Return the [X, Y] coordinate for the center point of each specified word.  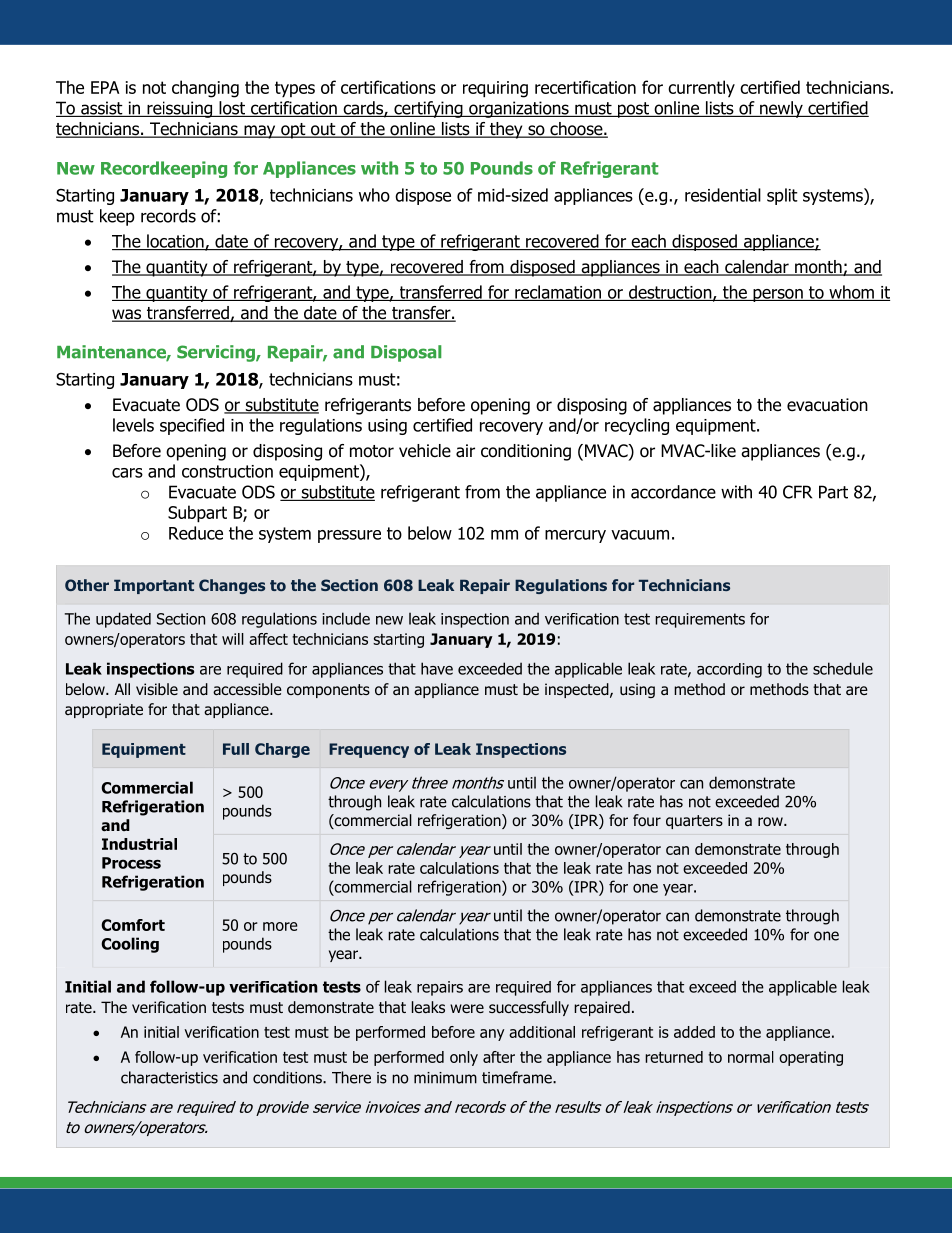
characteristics [169, 1077]
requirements [700, 620]
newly [781, 109]
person [778, 295]
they [506, 130]
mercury [575, 536]
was [127, 315]
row [771, 821]
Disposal [406, 353]
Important [154, 586]
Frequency [369, 750]
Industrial [139, 844]
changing [205, 89]
